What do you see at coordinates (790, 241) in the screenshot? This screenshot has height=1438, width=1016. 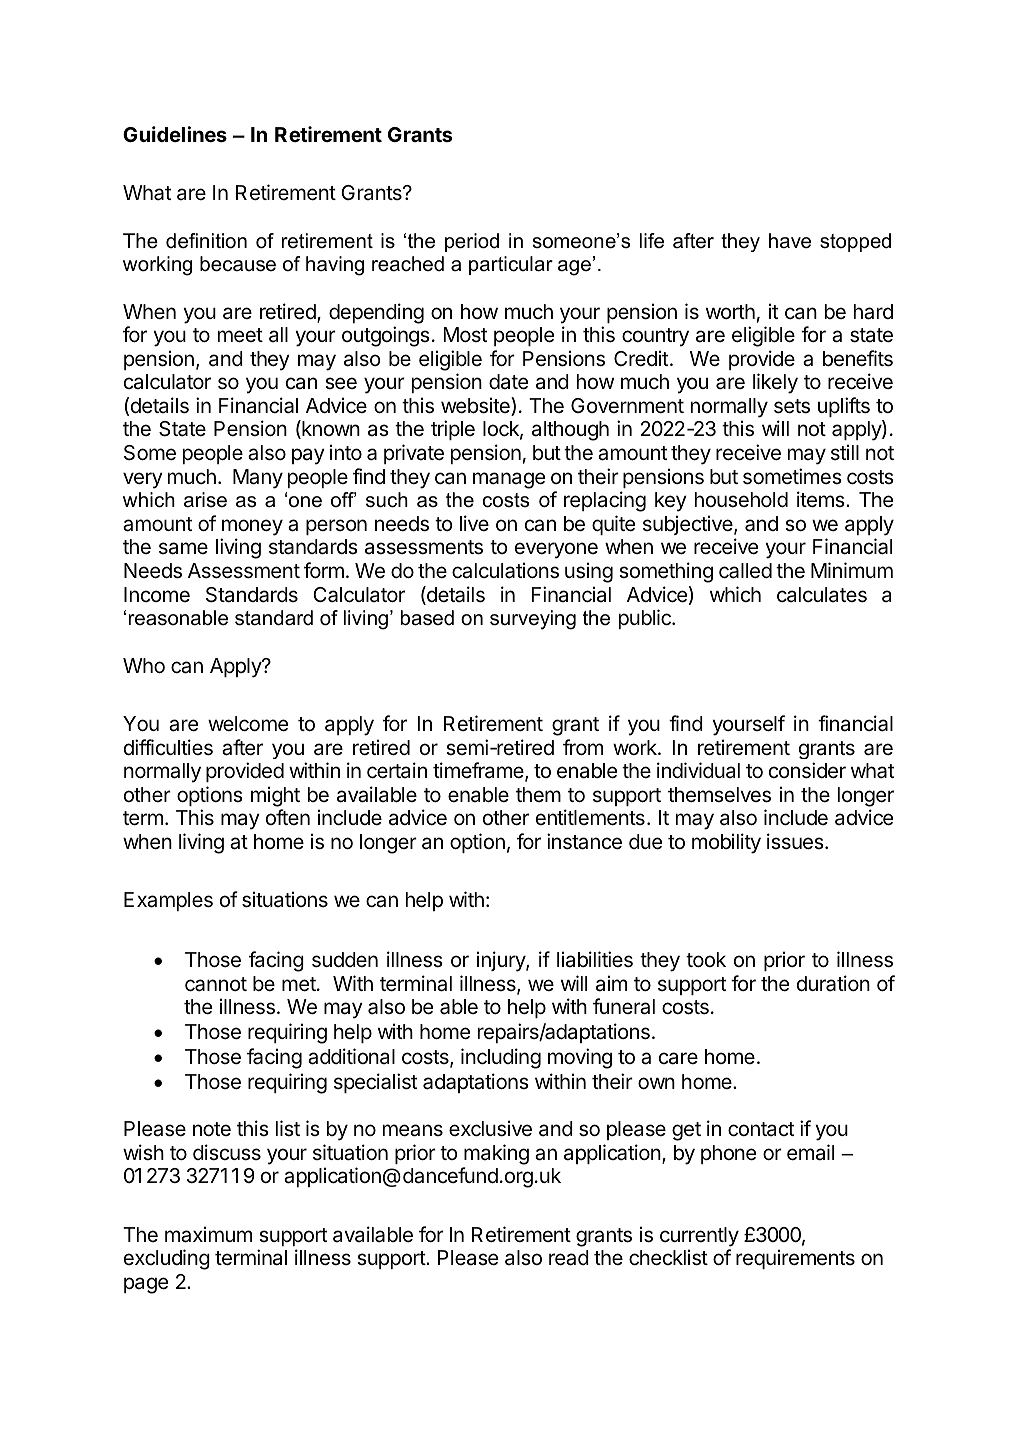 I see `have` at bounding box center [790, 241].
